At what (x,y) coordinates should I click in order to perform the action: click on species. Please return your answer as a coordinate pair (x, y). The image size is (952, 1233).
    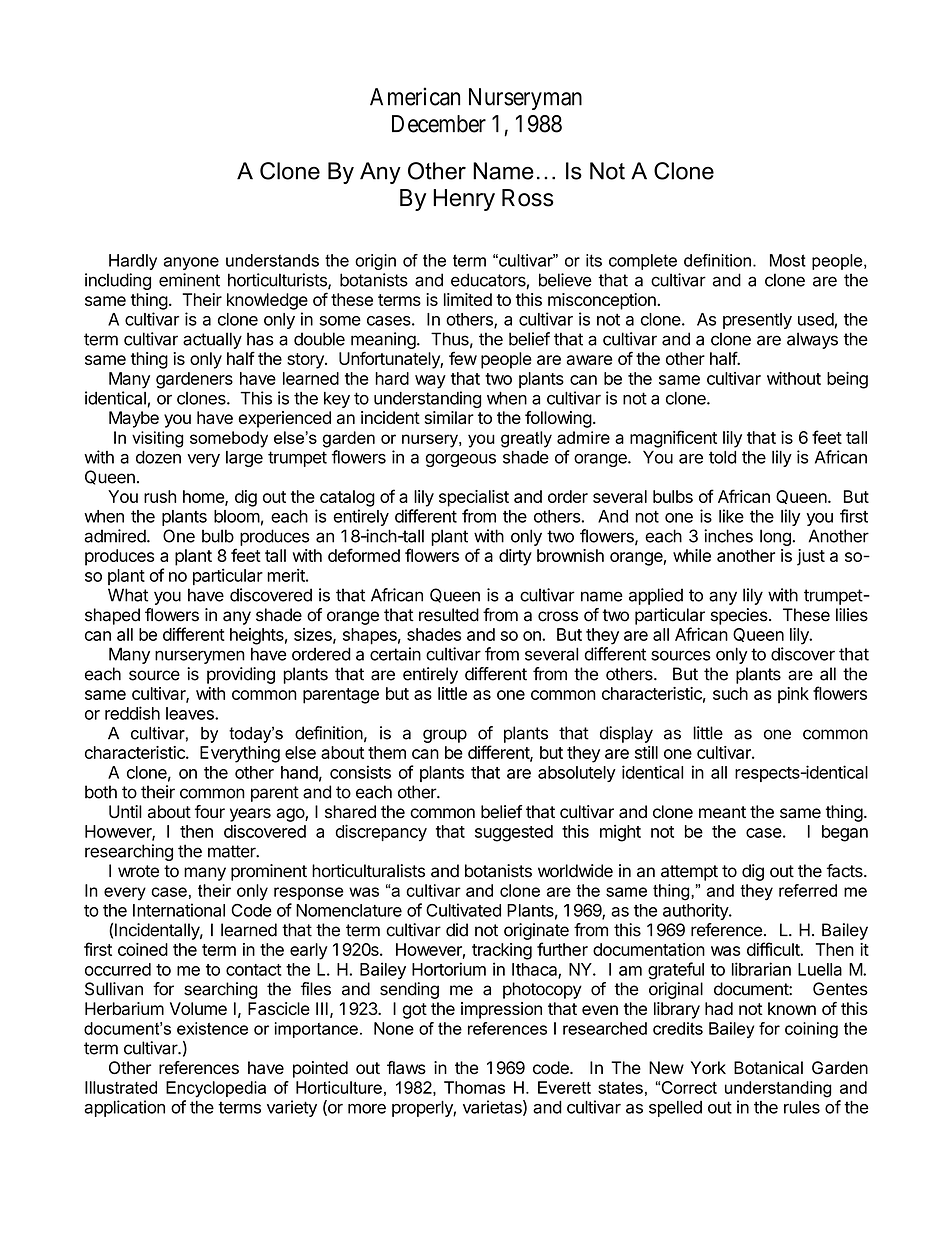
    Looking at the image, I should click on (739, 616).
